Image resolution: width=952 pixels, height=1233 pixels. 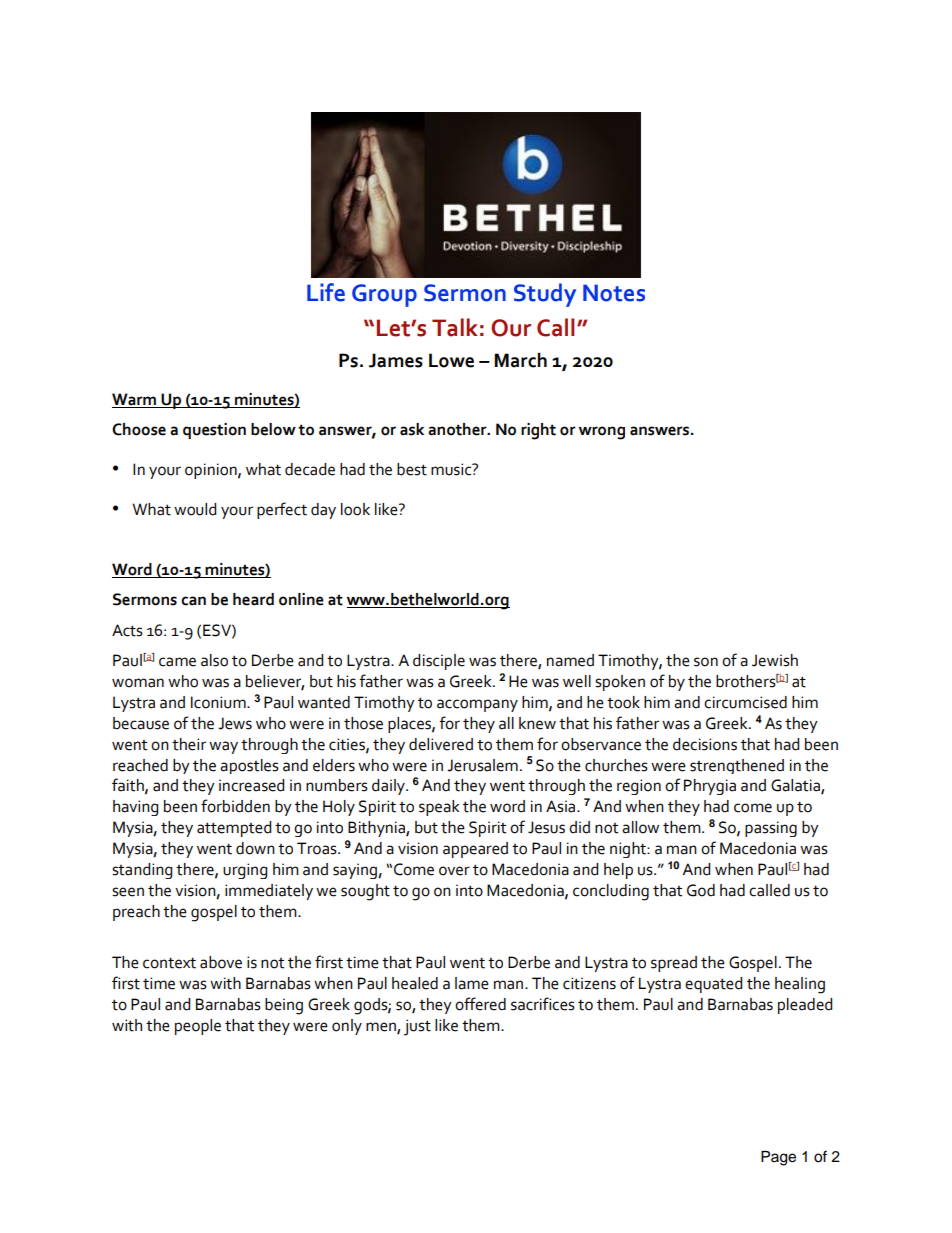 I want to click on people, so click(x=198, y=1027).
